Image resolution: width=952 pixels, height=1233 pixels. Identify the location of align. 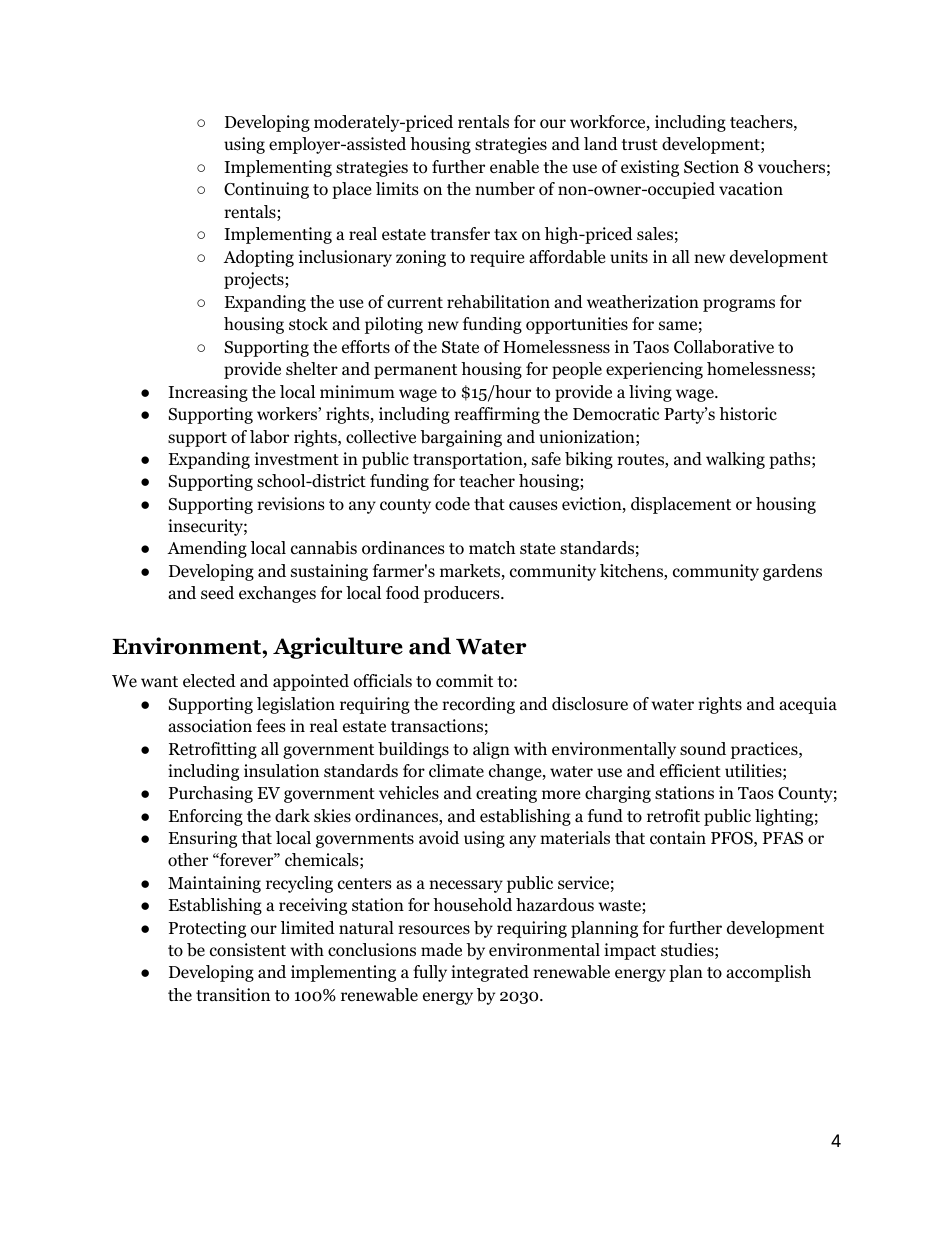
(491, 750).
